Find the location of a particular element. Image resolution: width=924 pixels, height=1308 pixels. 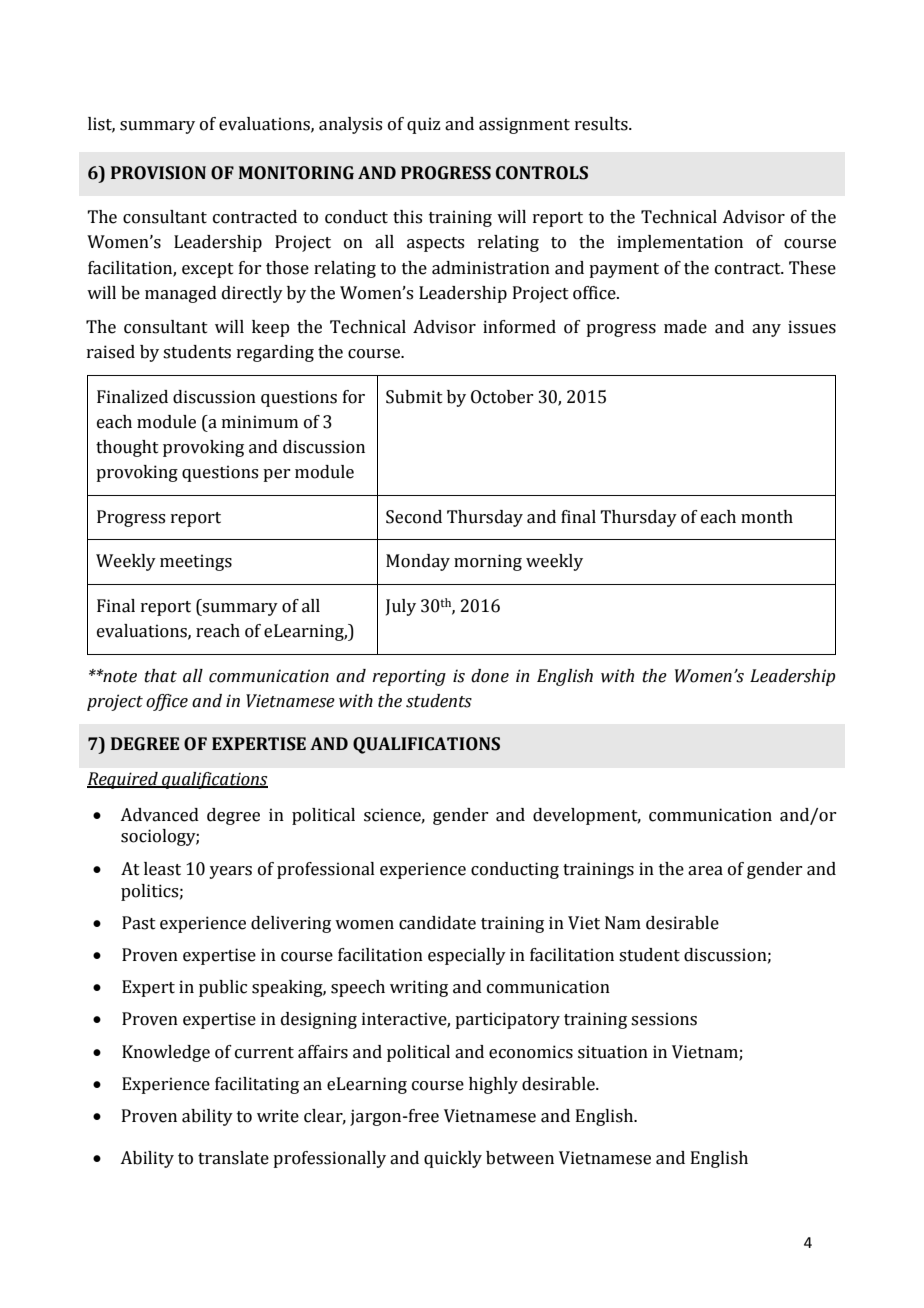

done is located at coordinates (490, 676).
